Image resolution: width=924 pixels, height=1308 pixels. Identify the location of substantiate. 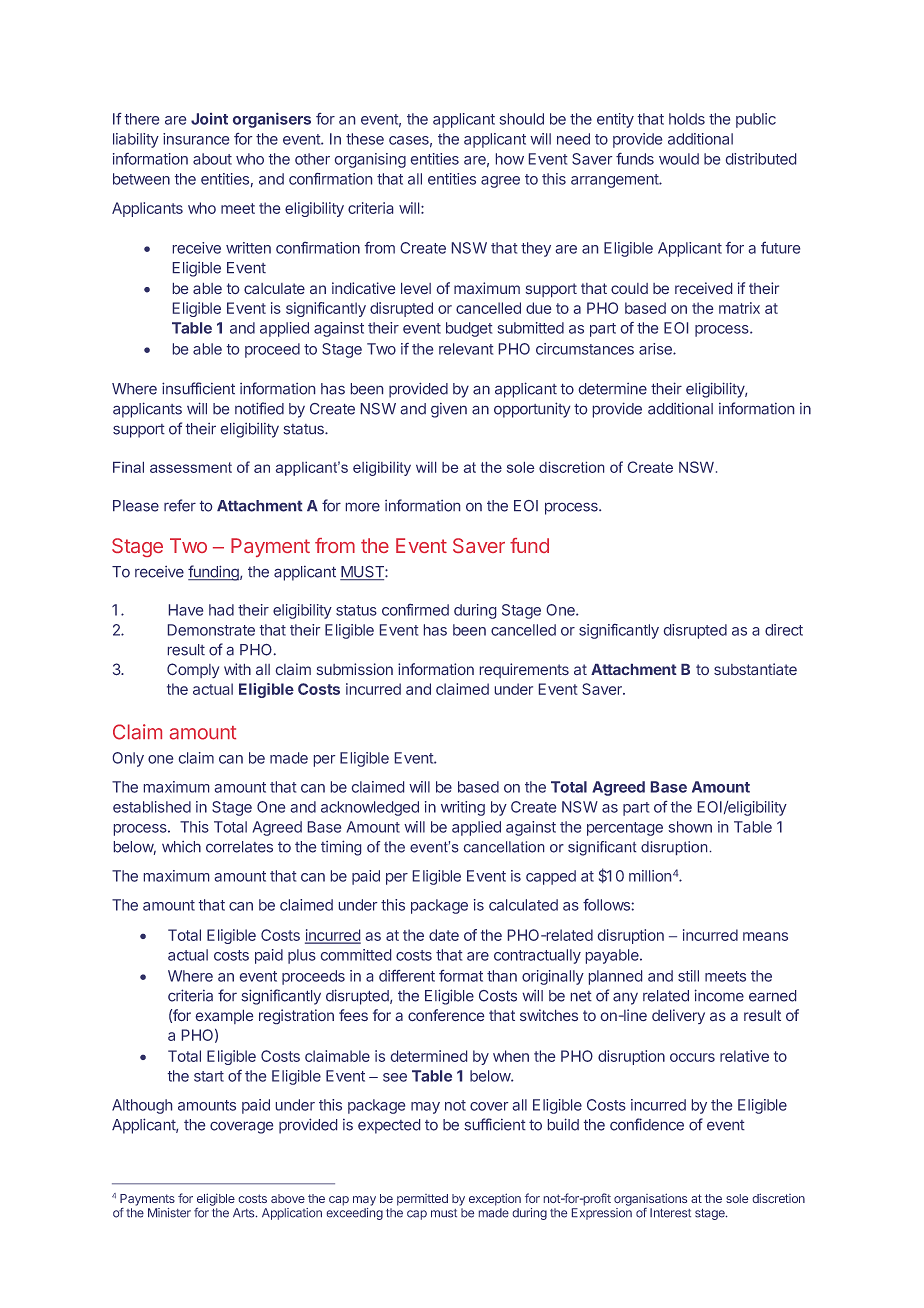
(755, 669).
